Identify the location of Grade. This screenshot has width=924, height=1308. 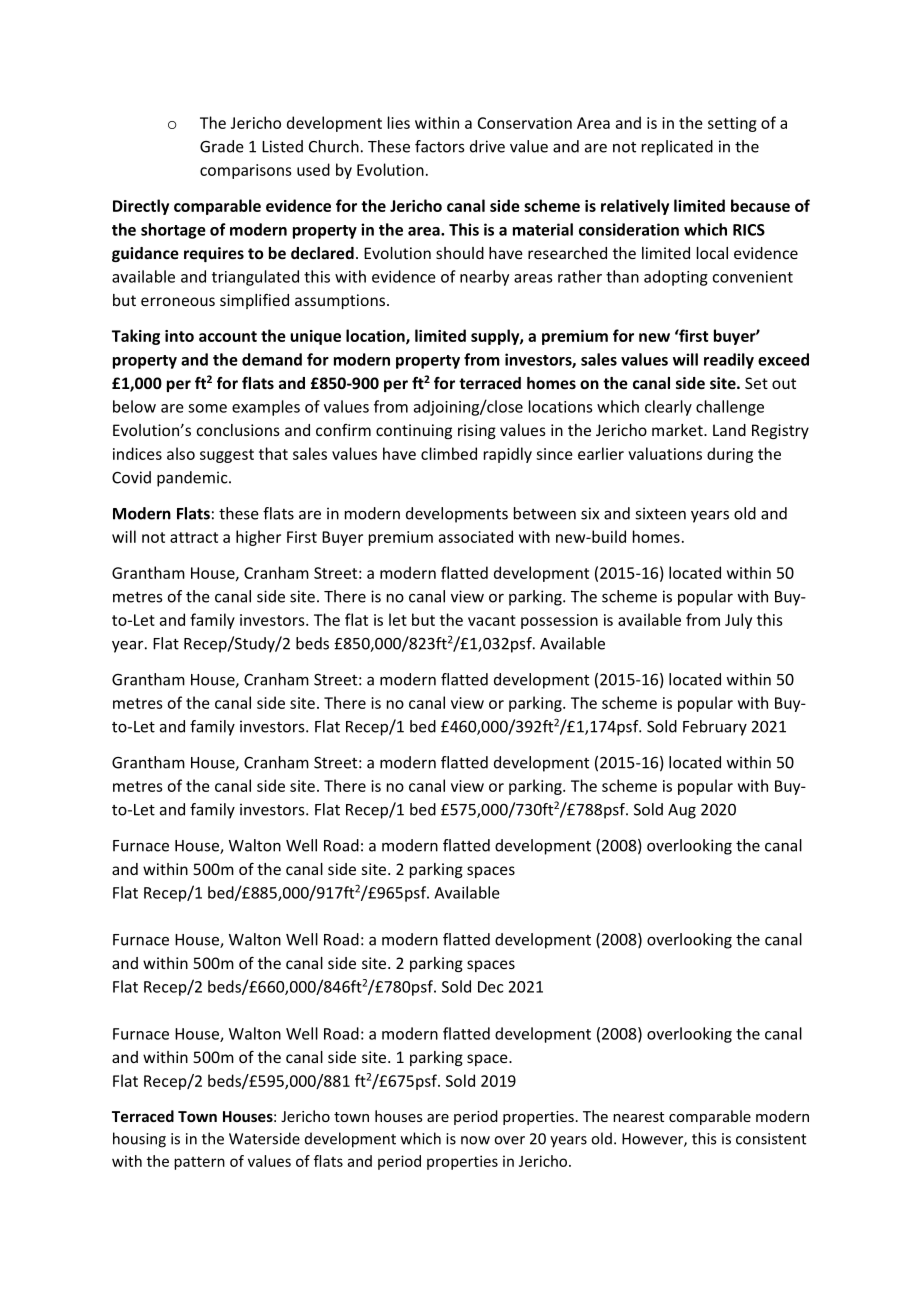
(222, 146).
